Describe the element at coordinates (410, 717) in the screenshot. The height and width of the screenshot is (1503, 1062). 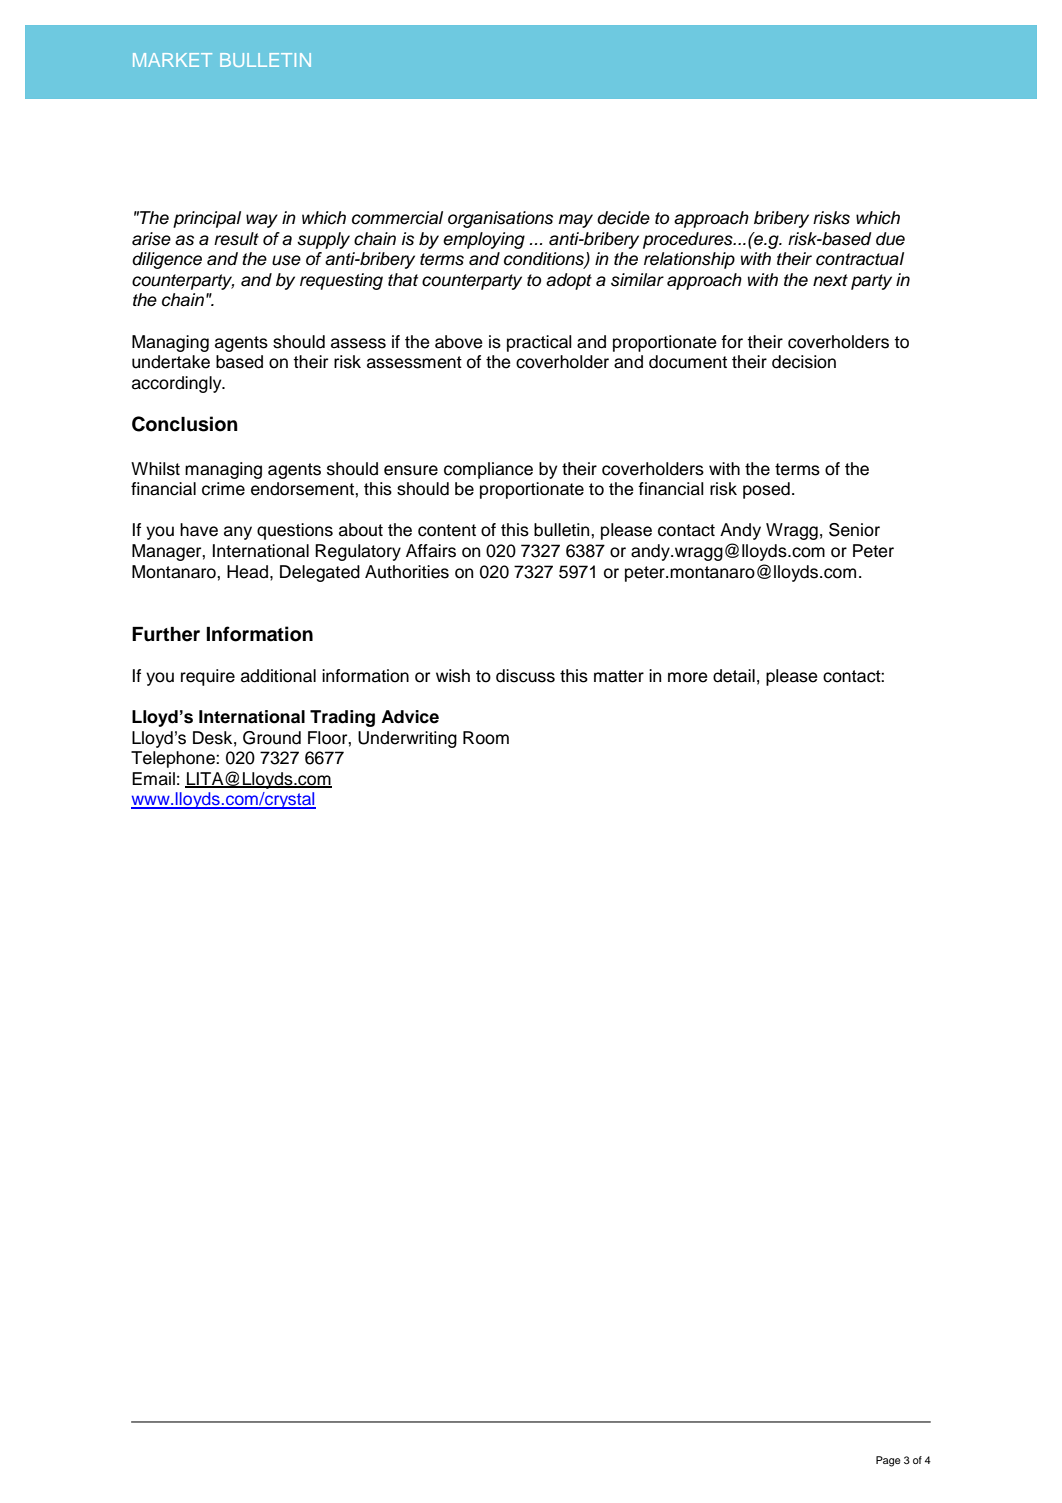
I see `Advice` at that location.
